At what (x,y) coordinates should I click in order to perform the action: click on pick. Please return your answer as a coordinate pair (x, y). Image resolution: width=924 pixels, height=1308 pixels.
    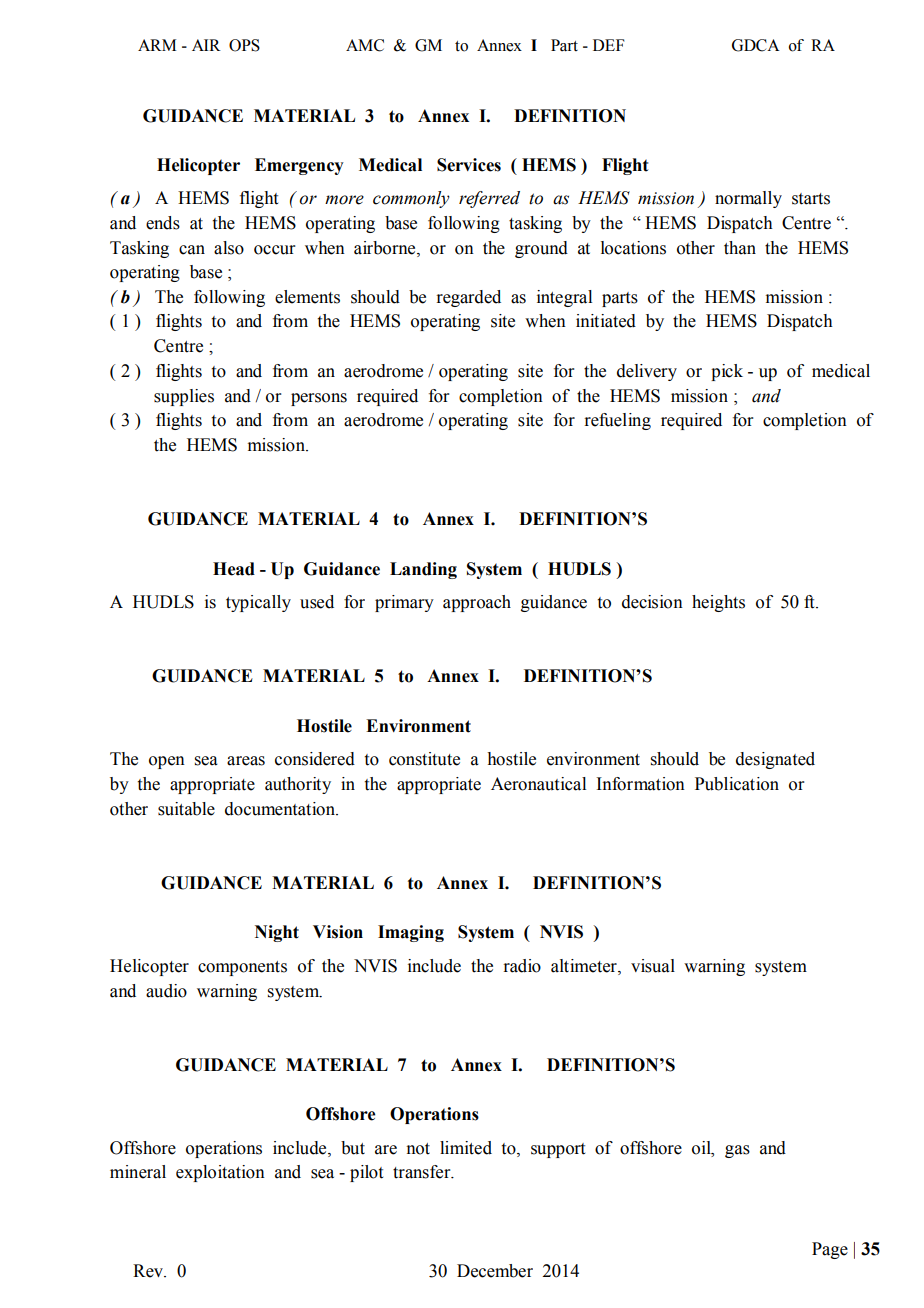
    Looking at the image, I should click on (727, 372).
